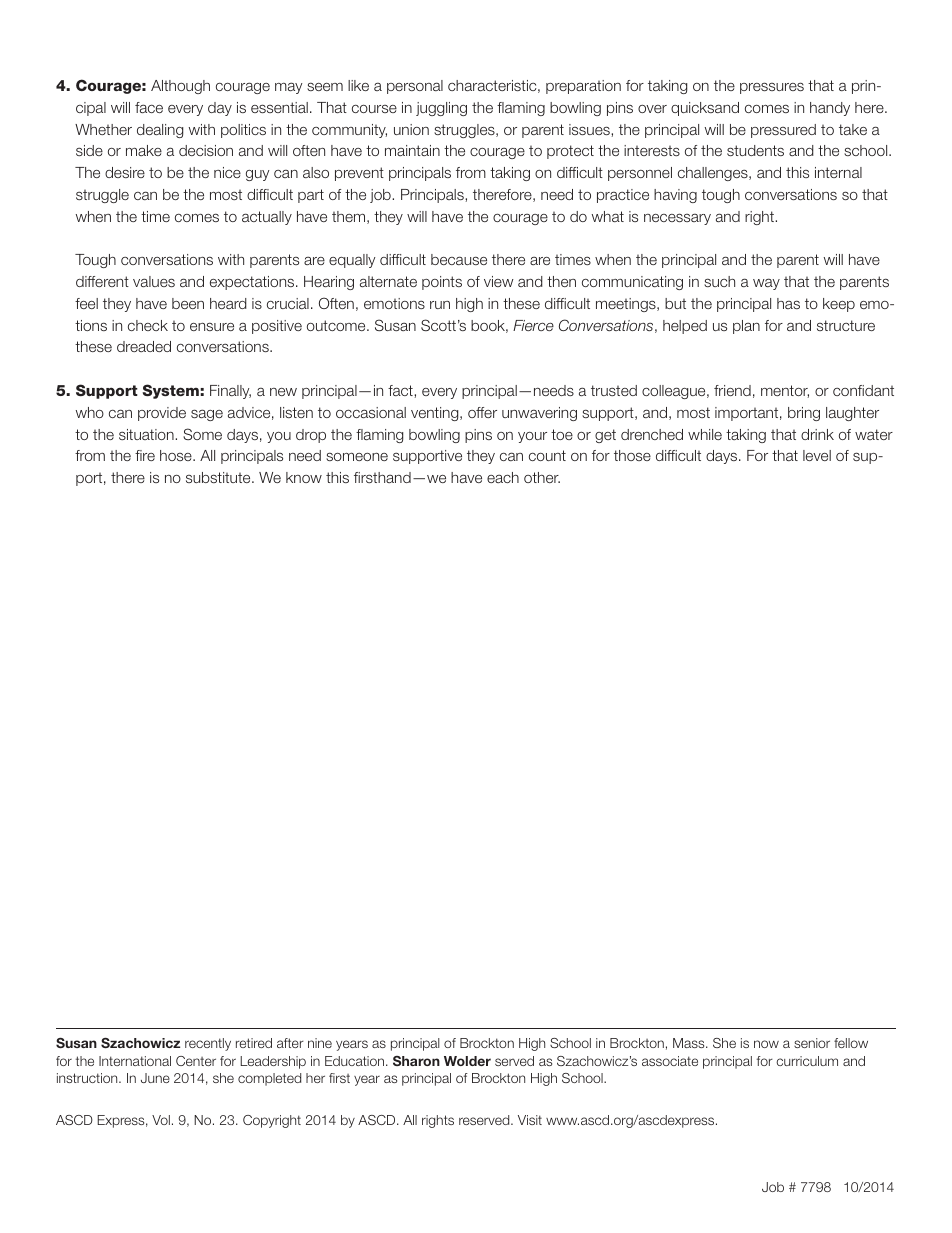 The image size is (952, 1233). Describe the element at coordinates (208, 1044) in the screenshot. I see `recently` at that location.
